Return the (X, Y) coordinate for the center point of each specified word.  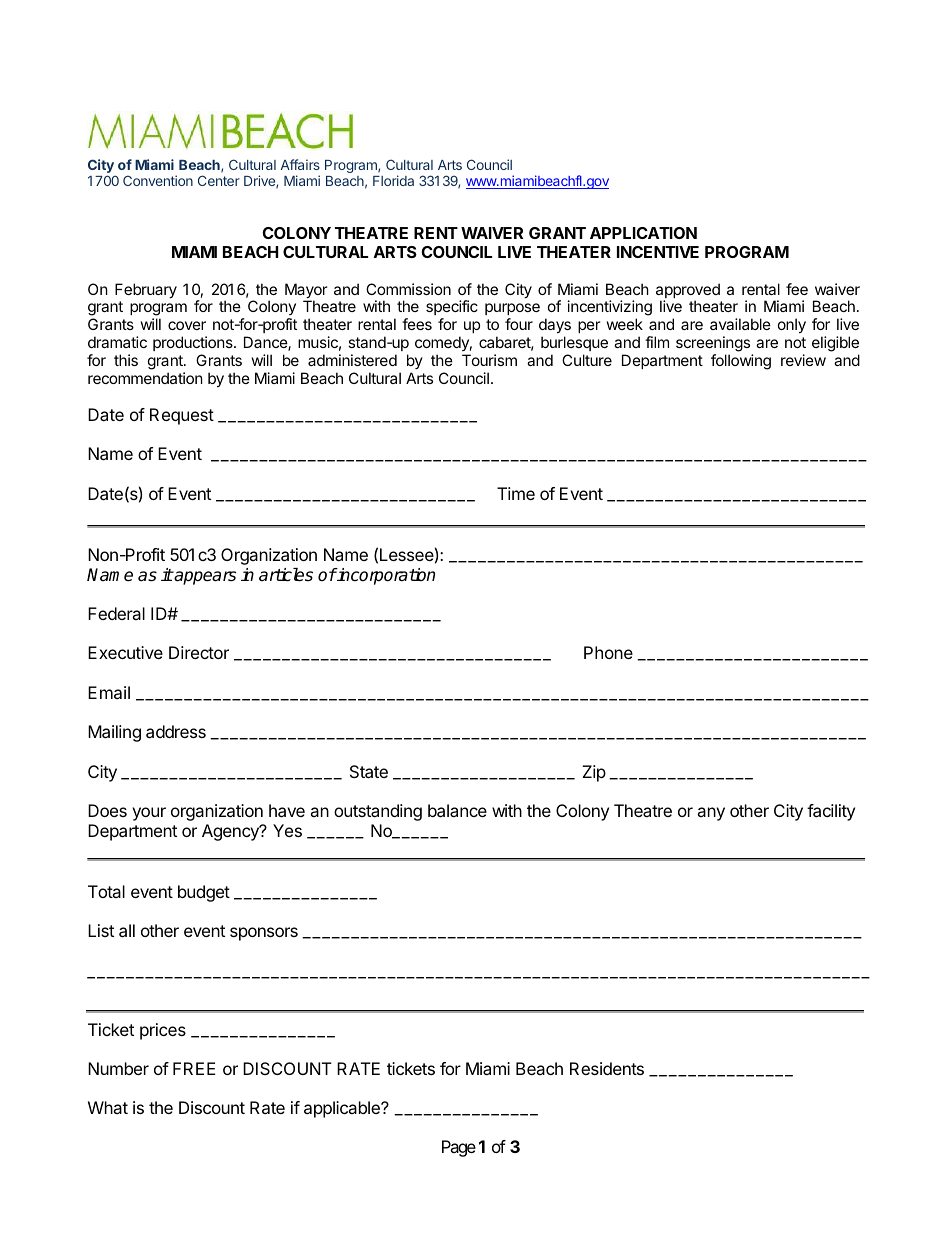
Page (459, 1148)
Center (219, 180)
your (149, 814)
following (741, 362)
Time (516, 493)
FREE (194, 1068)
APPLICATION (643, 233)
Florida (393, 180)
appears (204, 578)
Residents (607, 1068)
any (711, 814)
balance (457, 810)
